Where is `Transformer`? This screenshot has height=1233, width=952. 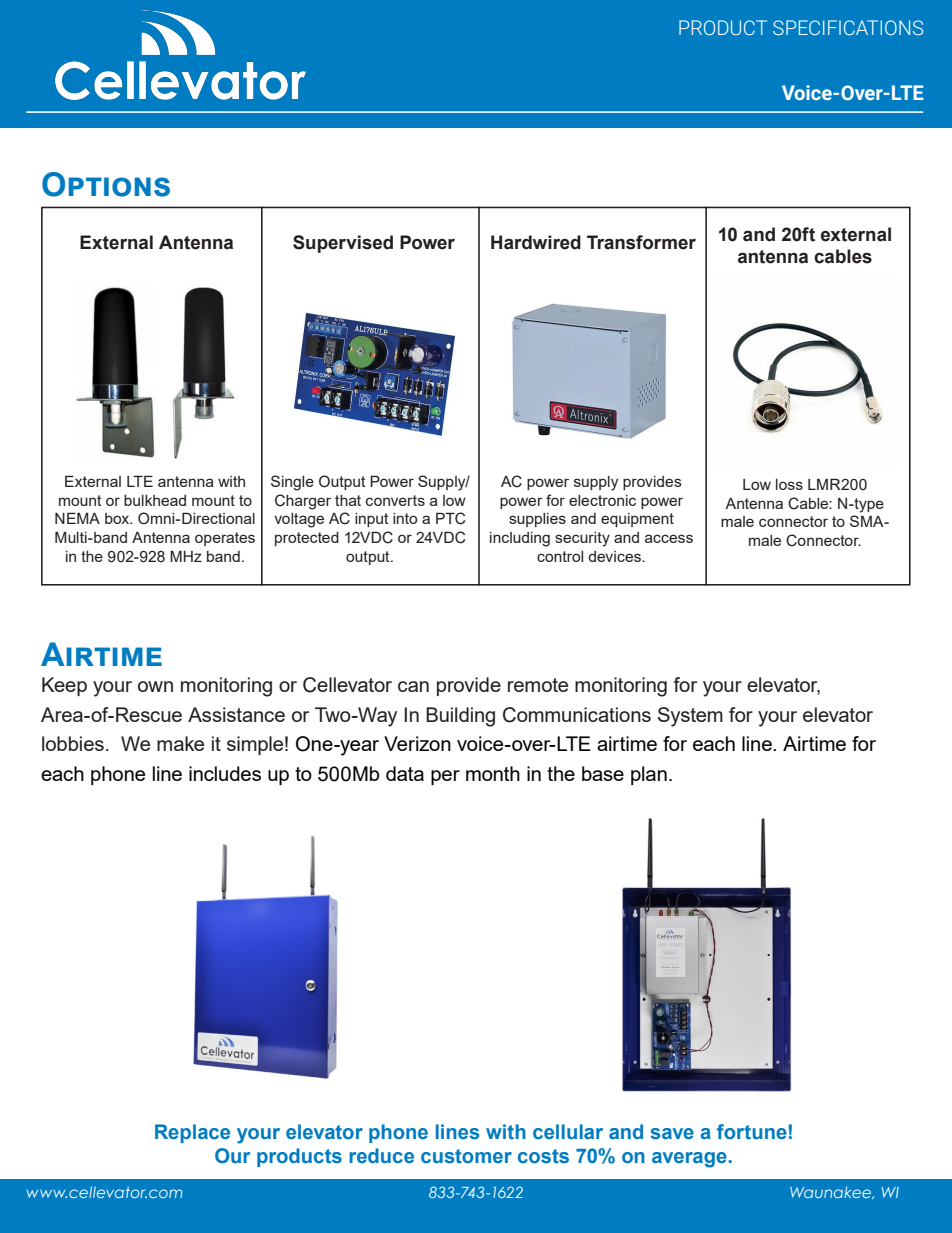 Transformer is located at coordinates (641, 242).
